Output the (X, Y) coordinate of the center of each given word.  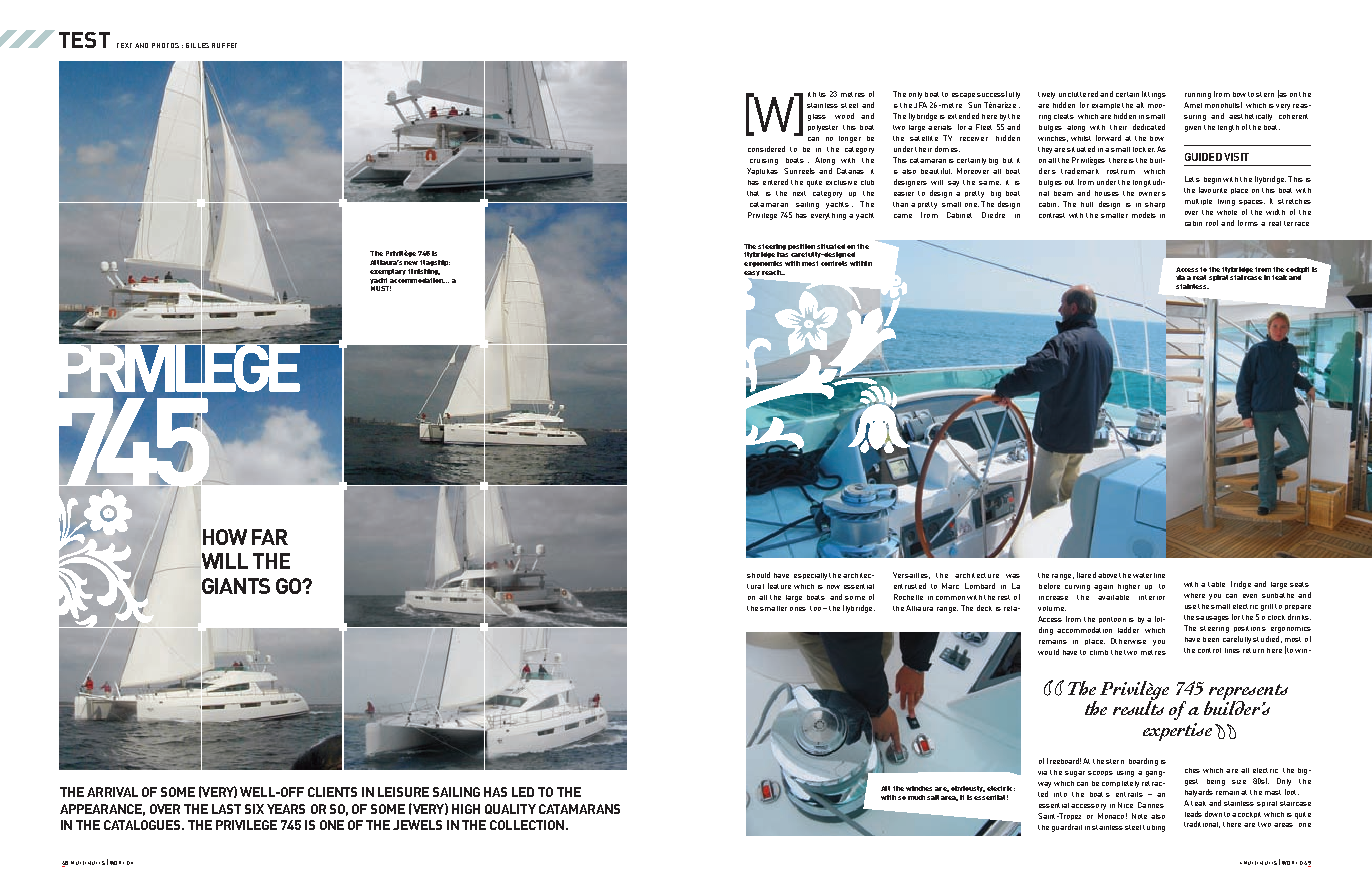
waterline (1149, 575)
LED (523, 792)
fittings (1154, 95)
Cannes (1151, 805)
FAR (270, 537)
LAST (226, 809)
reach (772, 272)
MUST (381, 288)
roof (1212, 223)
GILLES (197, 45)
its (822, 94)
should (758, 575)
